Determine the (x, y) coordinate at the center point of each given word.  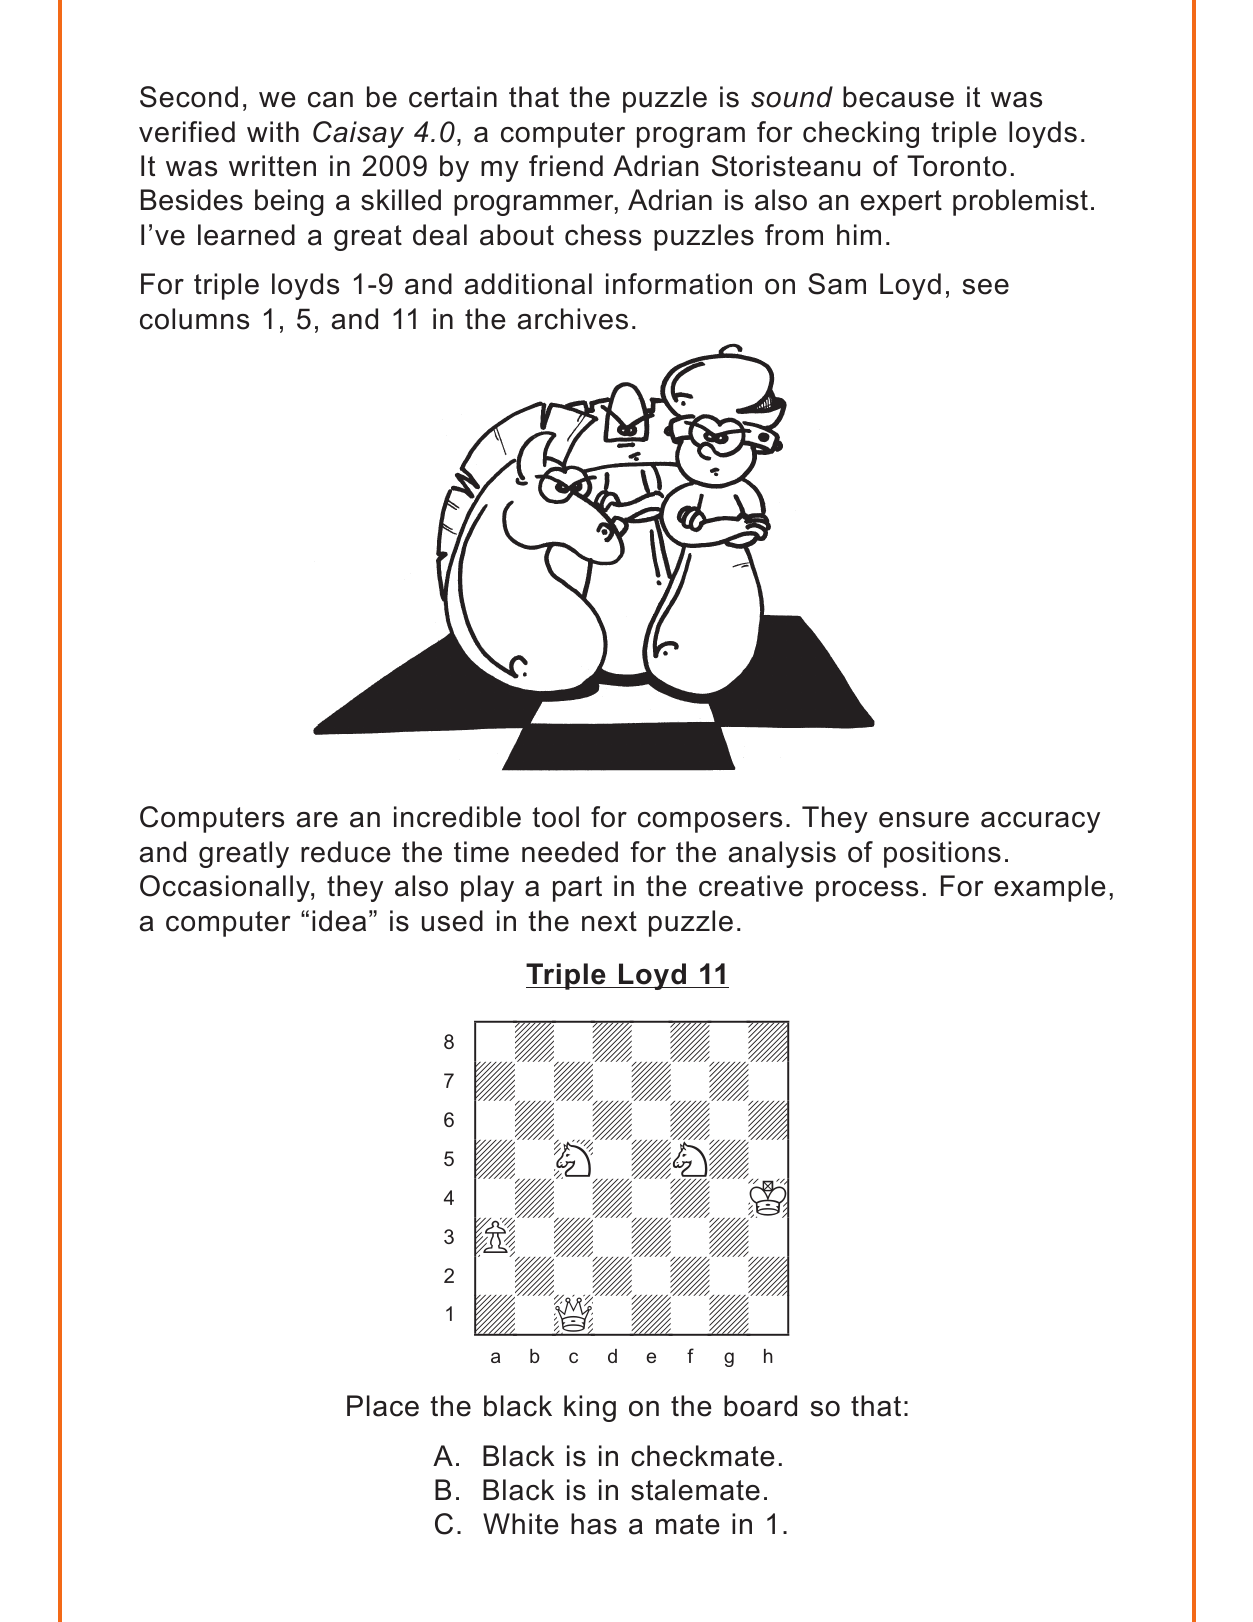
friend (566, 166)
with (273, 131)
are (317, 820)
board (760, 1406)
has (594, 1524)
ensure (924, 820)
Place (383, 1406)
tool (555, 817)
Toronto (957, 166)
